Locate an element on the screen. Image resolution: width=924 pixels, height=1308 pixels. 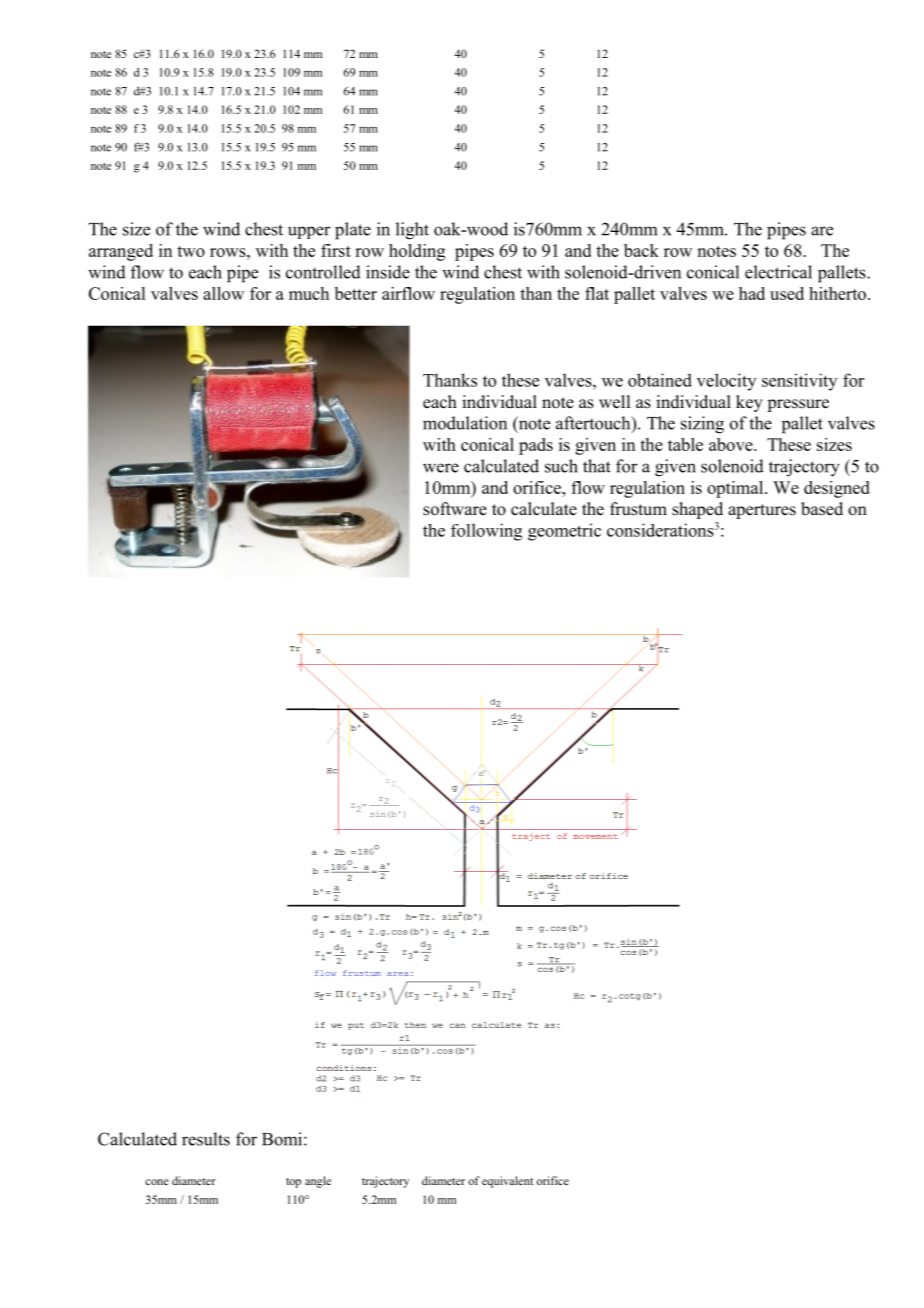
holding is located at coordinates (417, 252).
